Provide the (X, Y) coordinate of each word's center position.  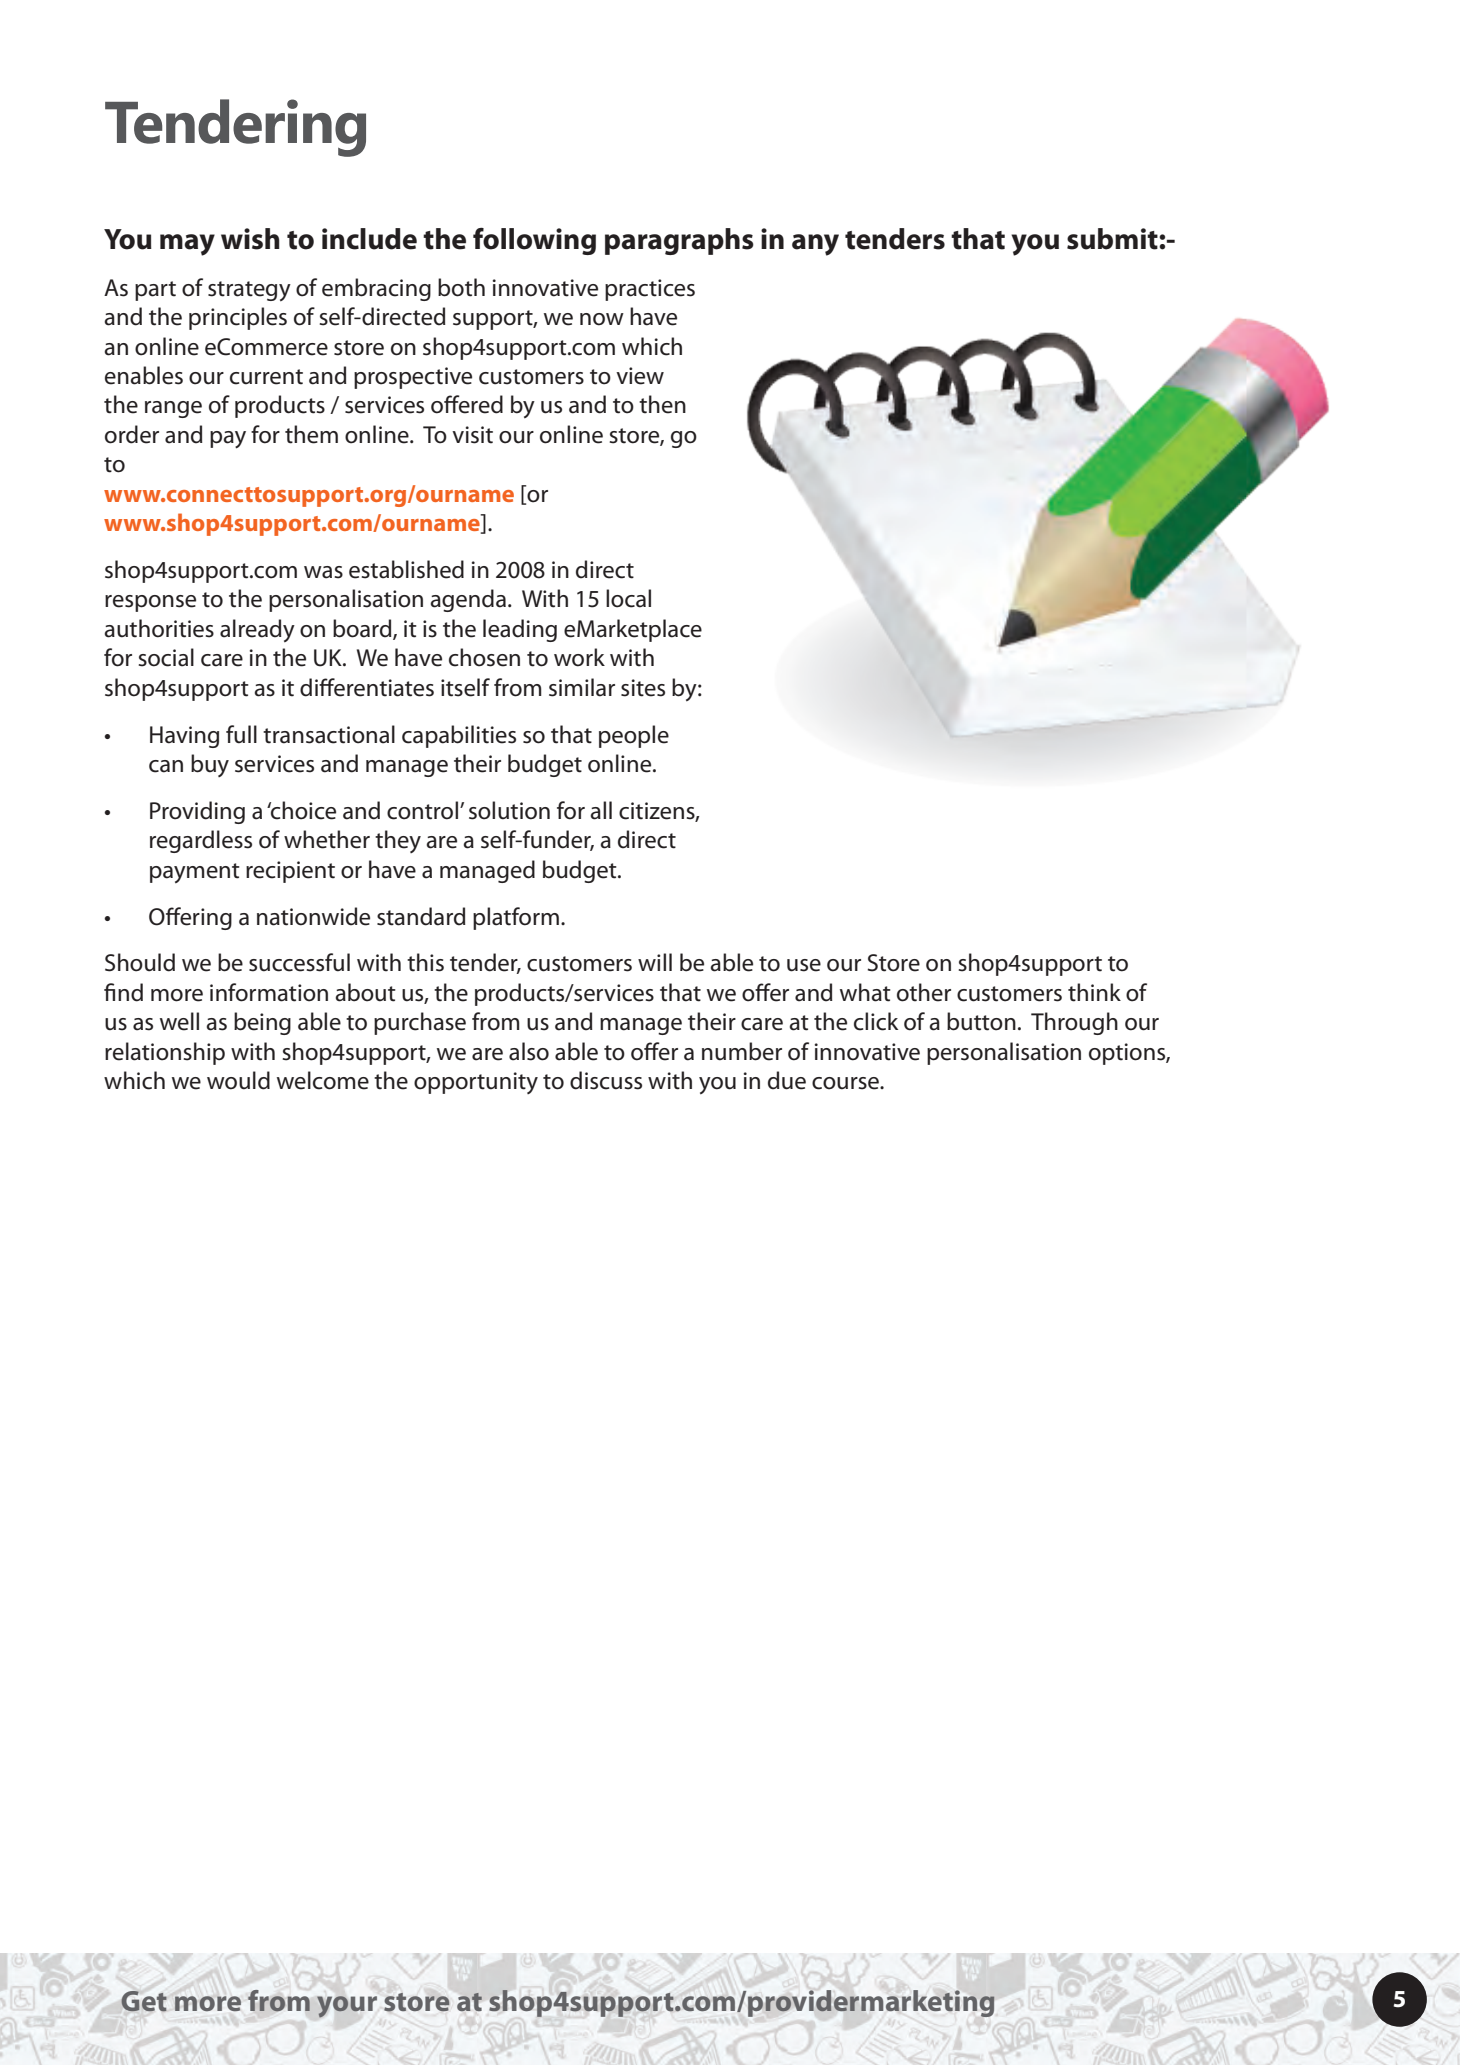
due (787, 1080)
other (924, 992)
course (846, 1083)
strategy (249, 291)
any (815, 245)
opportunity (476, 1083)
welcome (323, 1080)
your (347, 2007)
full (241, 734)
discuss (606, 1080)
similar (582, 687)
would (238, 1080)
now (602, 319)
